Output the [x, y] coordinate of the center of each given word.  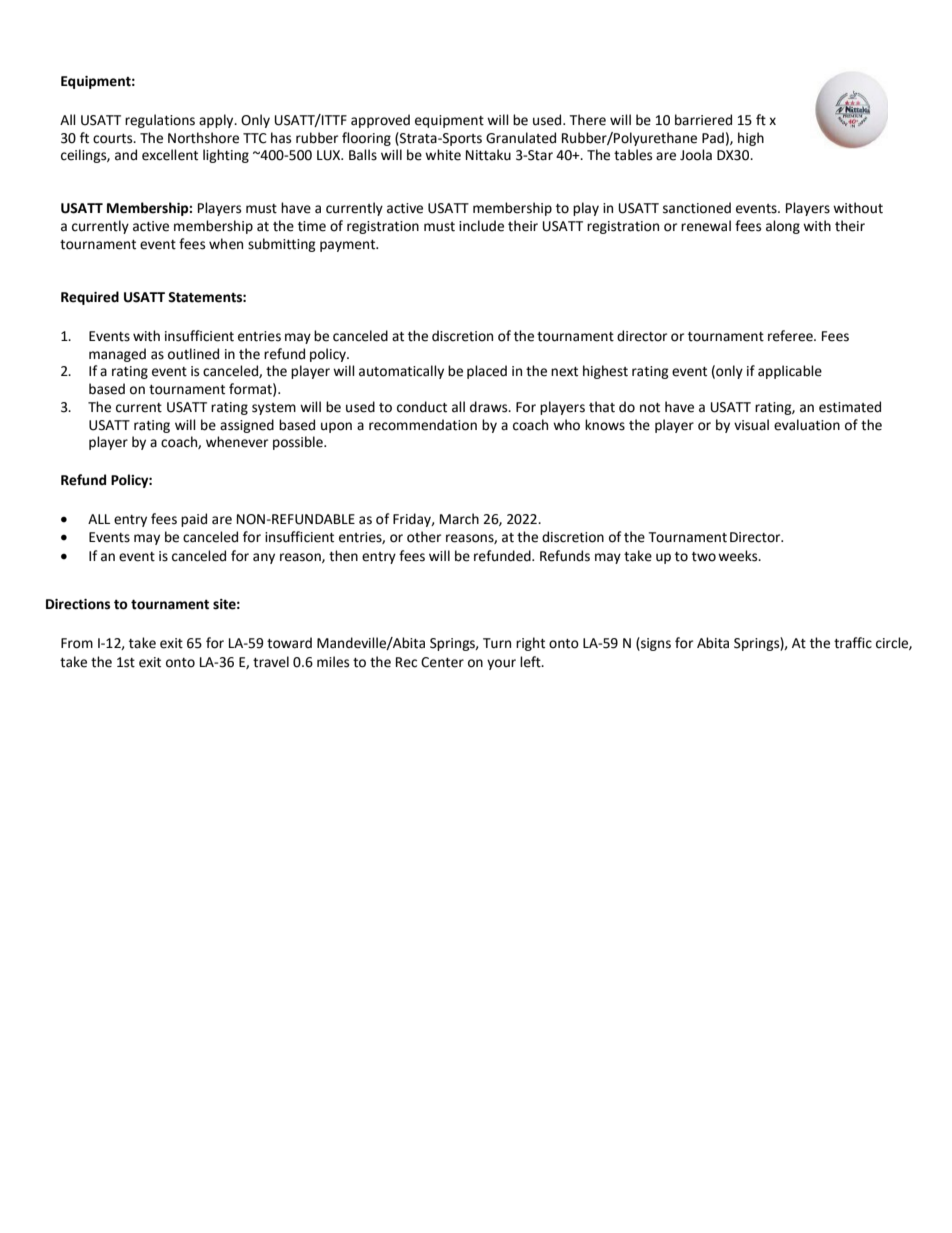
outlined [193, 354]
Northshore [203, 138]
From [77, 643]
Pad [713, 138]
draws [490, 407]
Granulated [521, 138]
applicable [790, 372]
